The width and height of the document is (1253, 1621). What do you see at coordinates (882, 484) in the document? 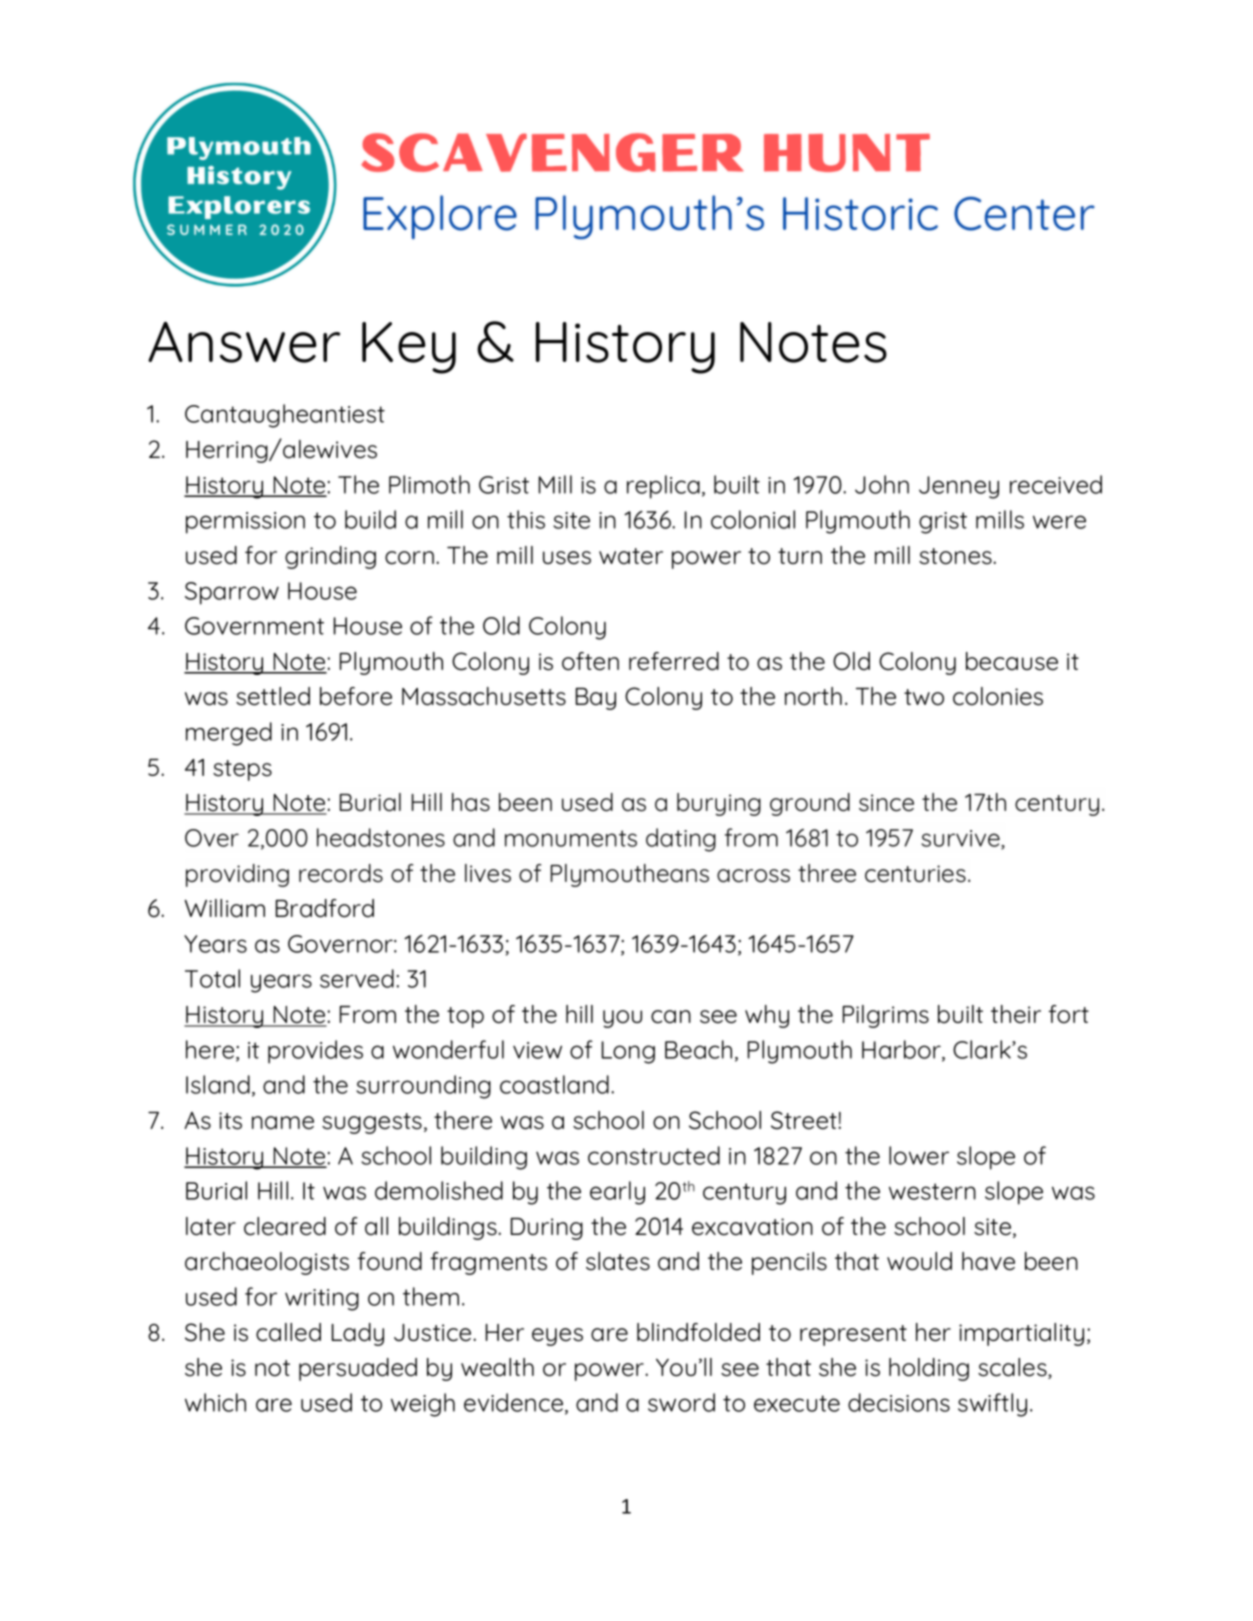
I see `John` at bounding box center [882, 484].
